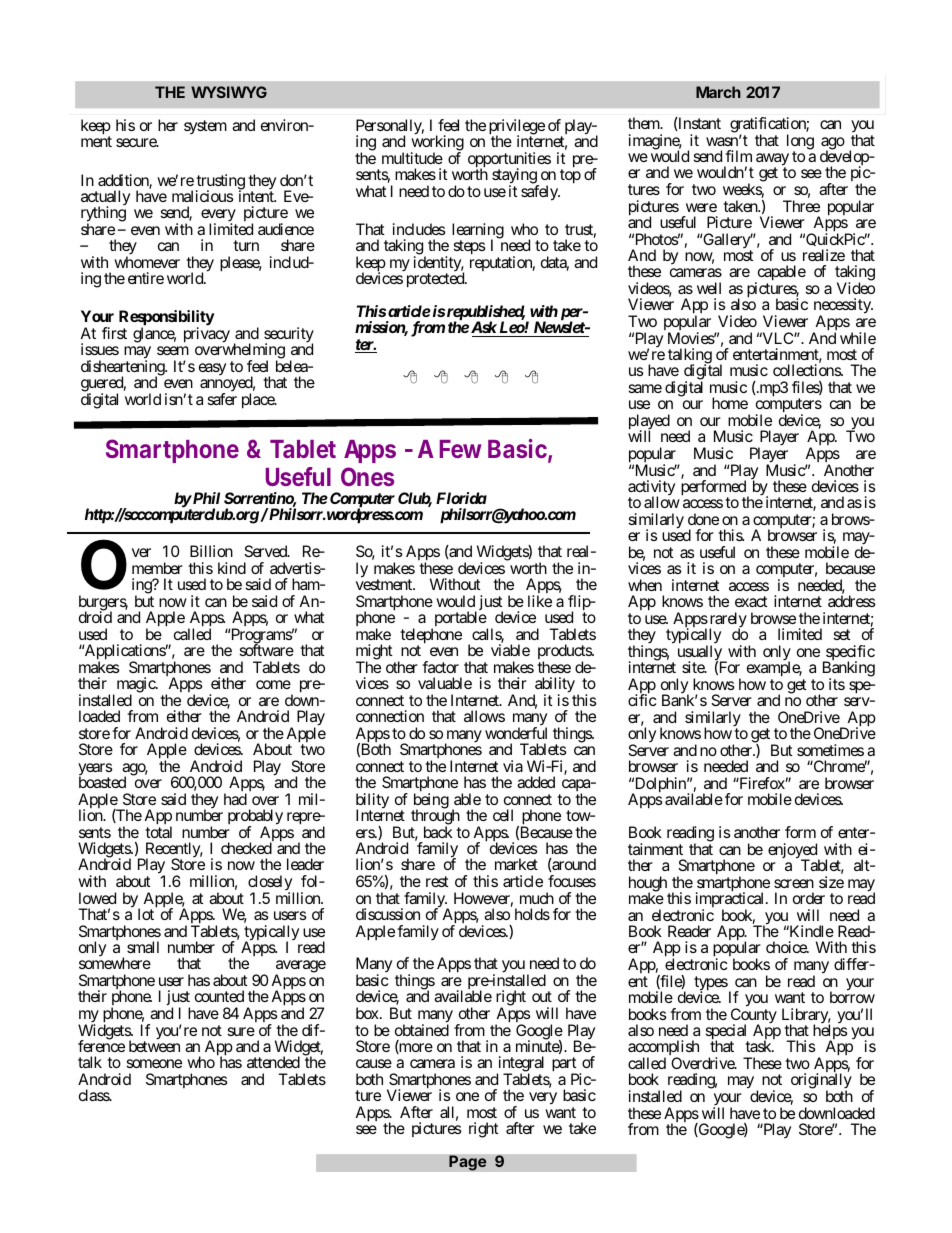 This screenshot has height=1233, width=952. Describe the element at coordinates (727, 621) in the screenshot. I see `rarely` at that location.
